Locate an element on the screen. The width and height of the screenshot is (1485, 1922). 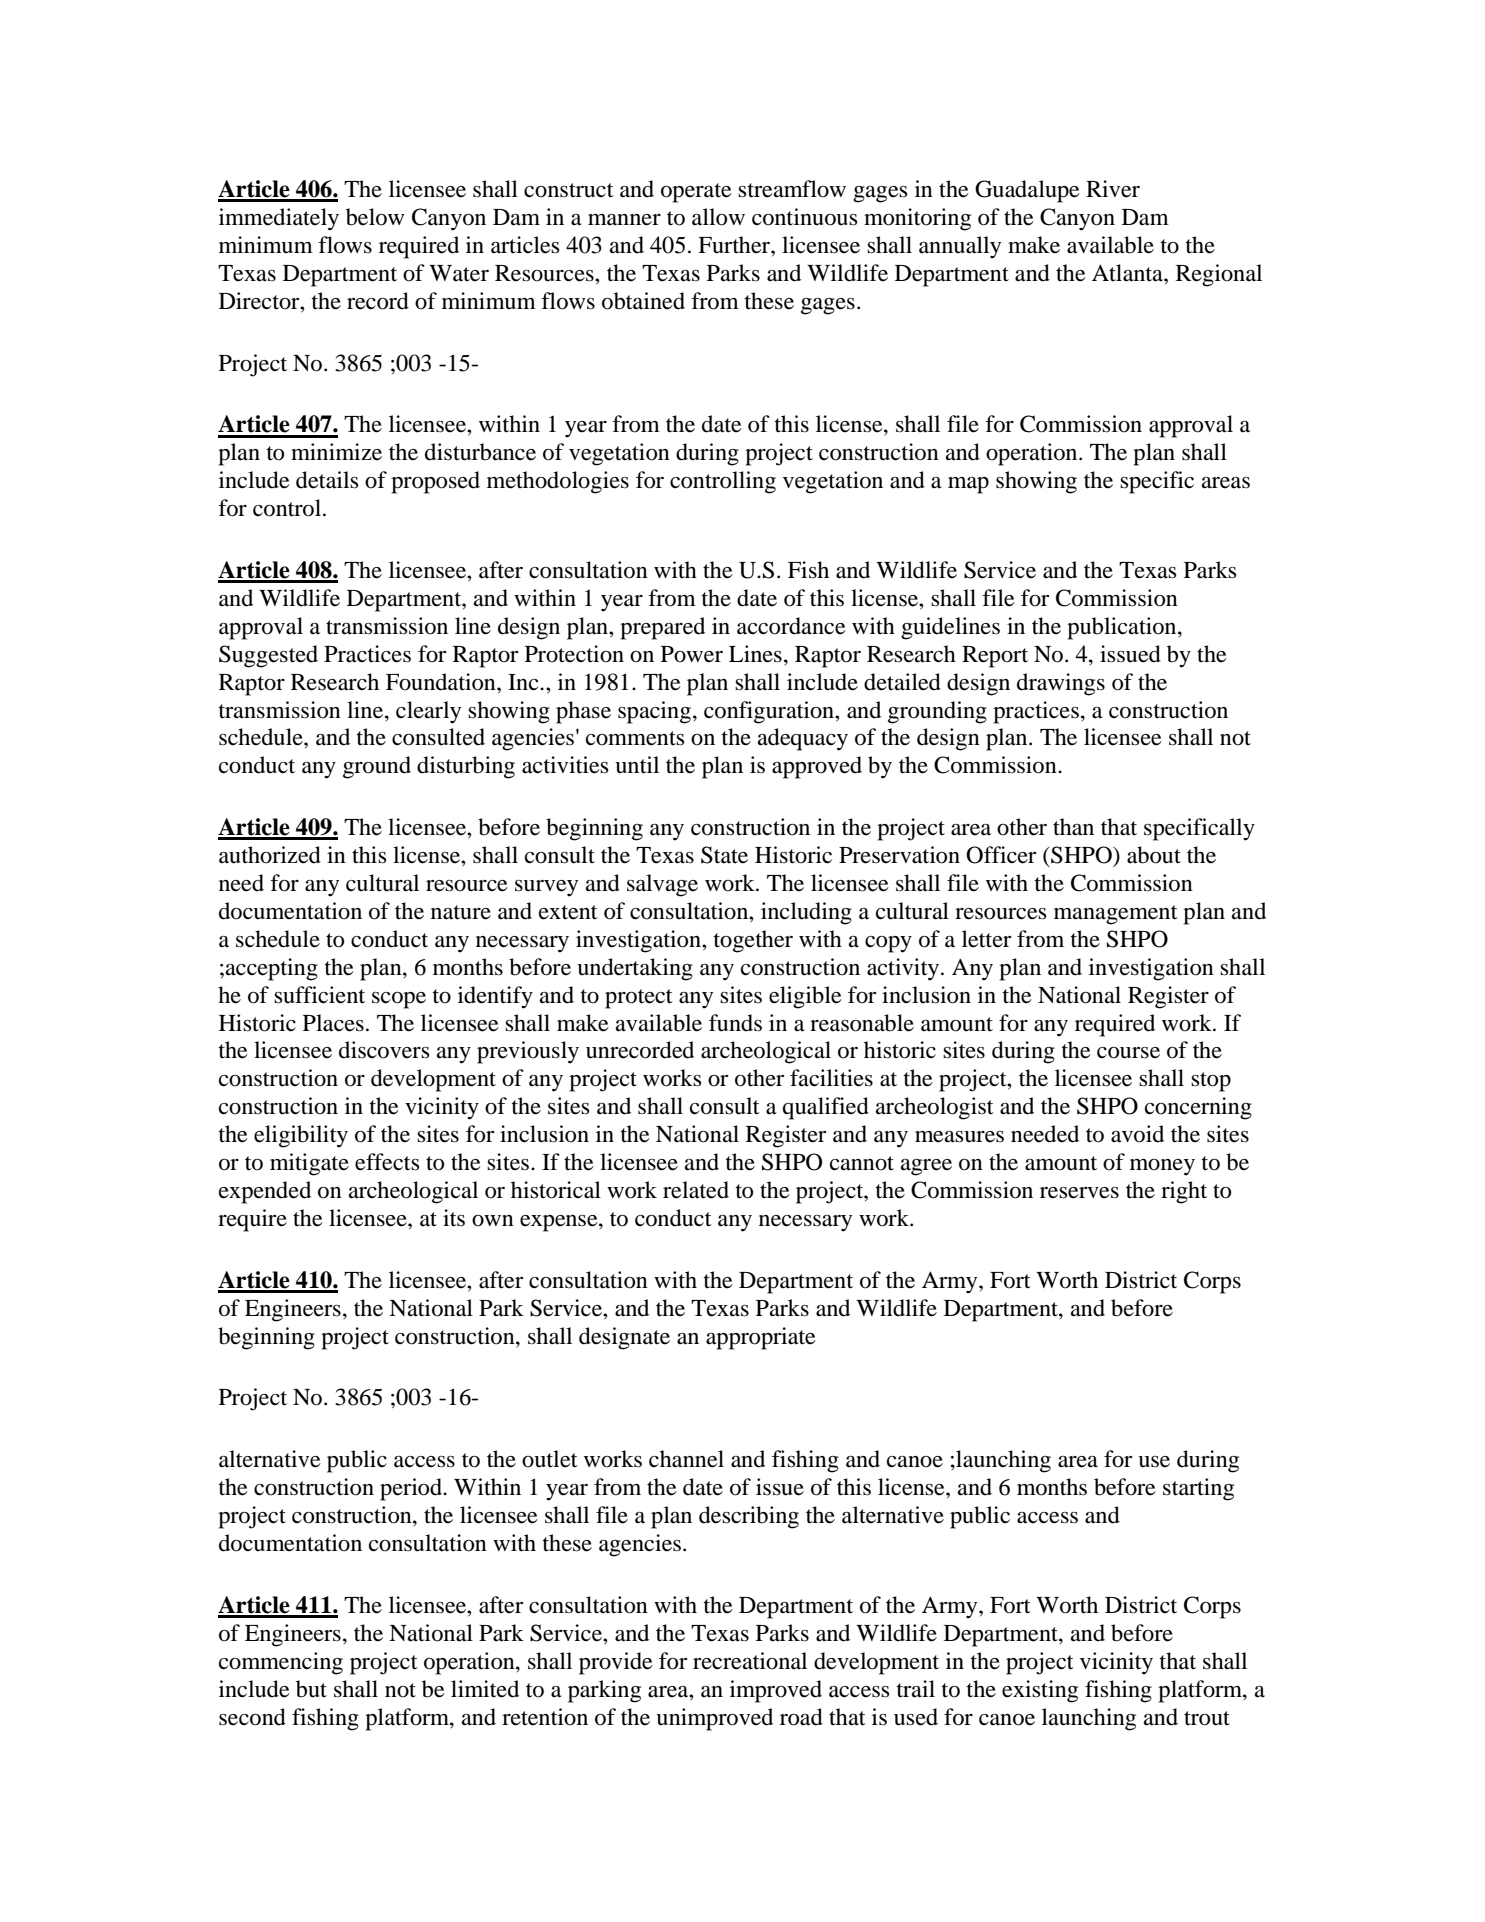
allow is located at coordinates (718, 217).
